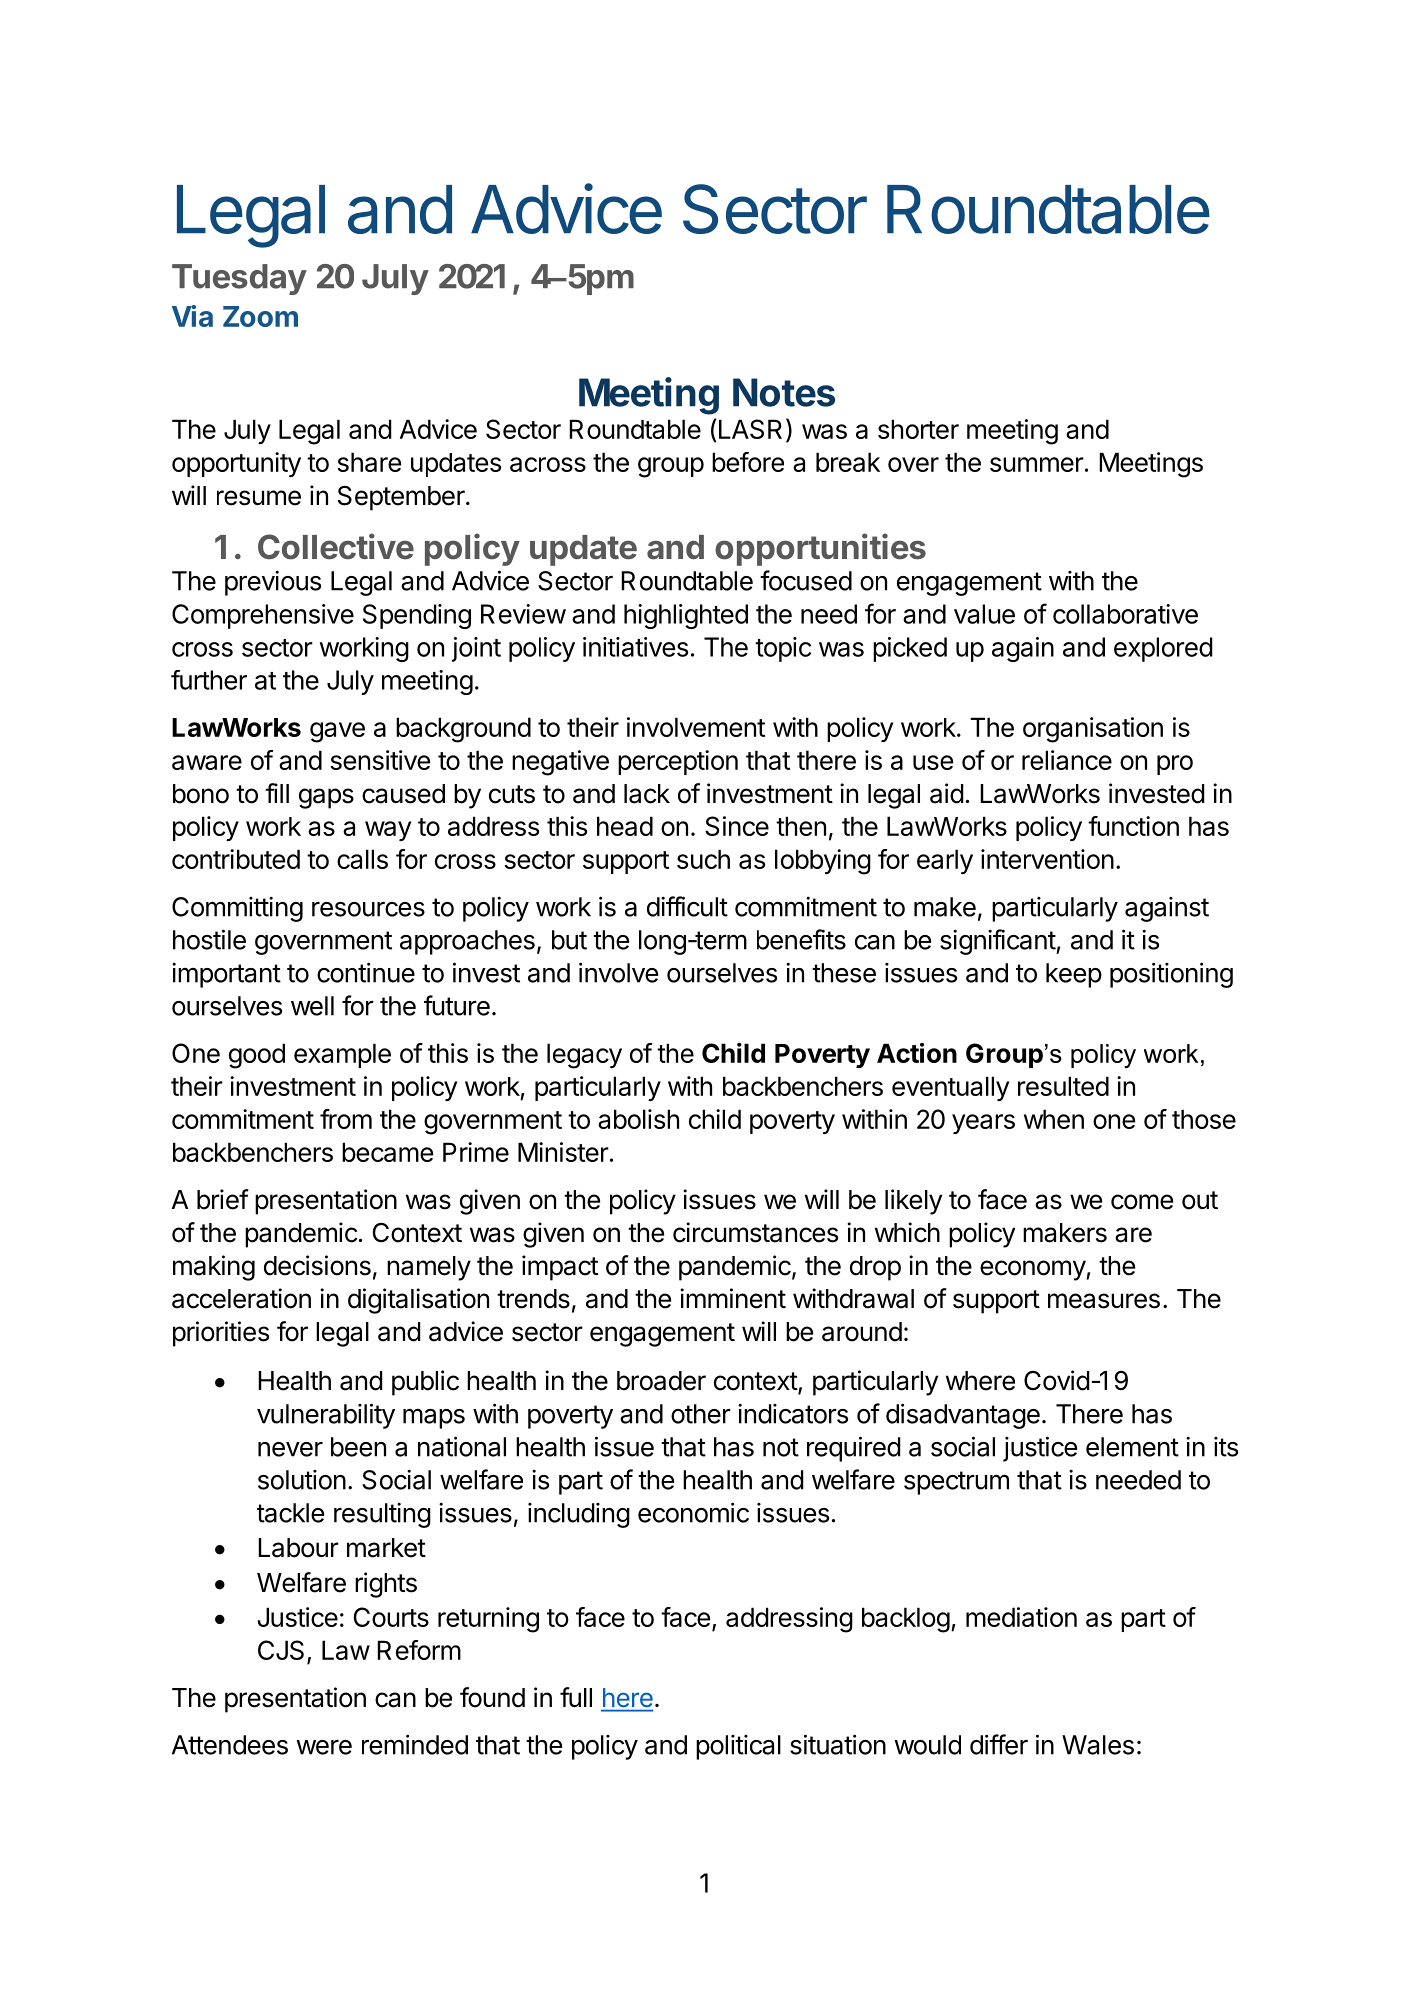 The image size is (1413, 1999). Describe the element at coordinates (1098, 1745) in the screenshot. I see `Wales` at that location.
